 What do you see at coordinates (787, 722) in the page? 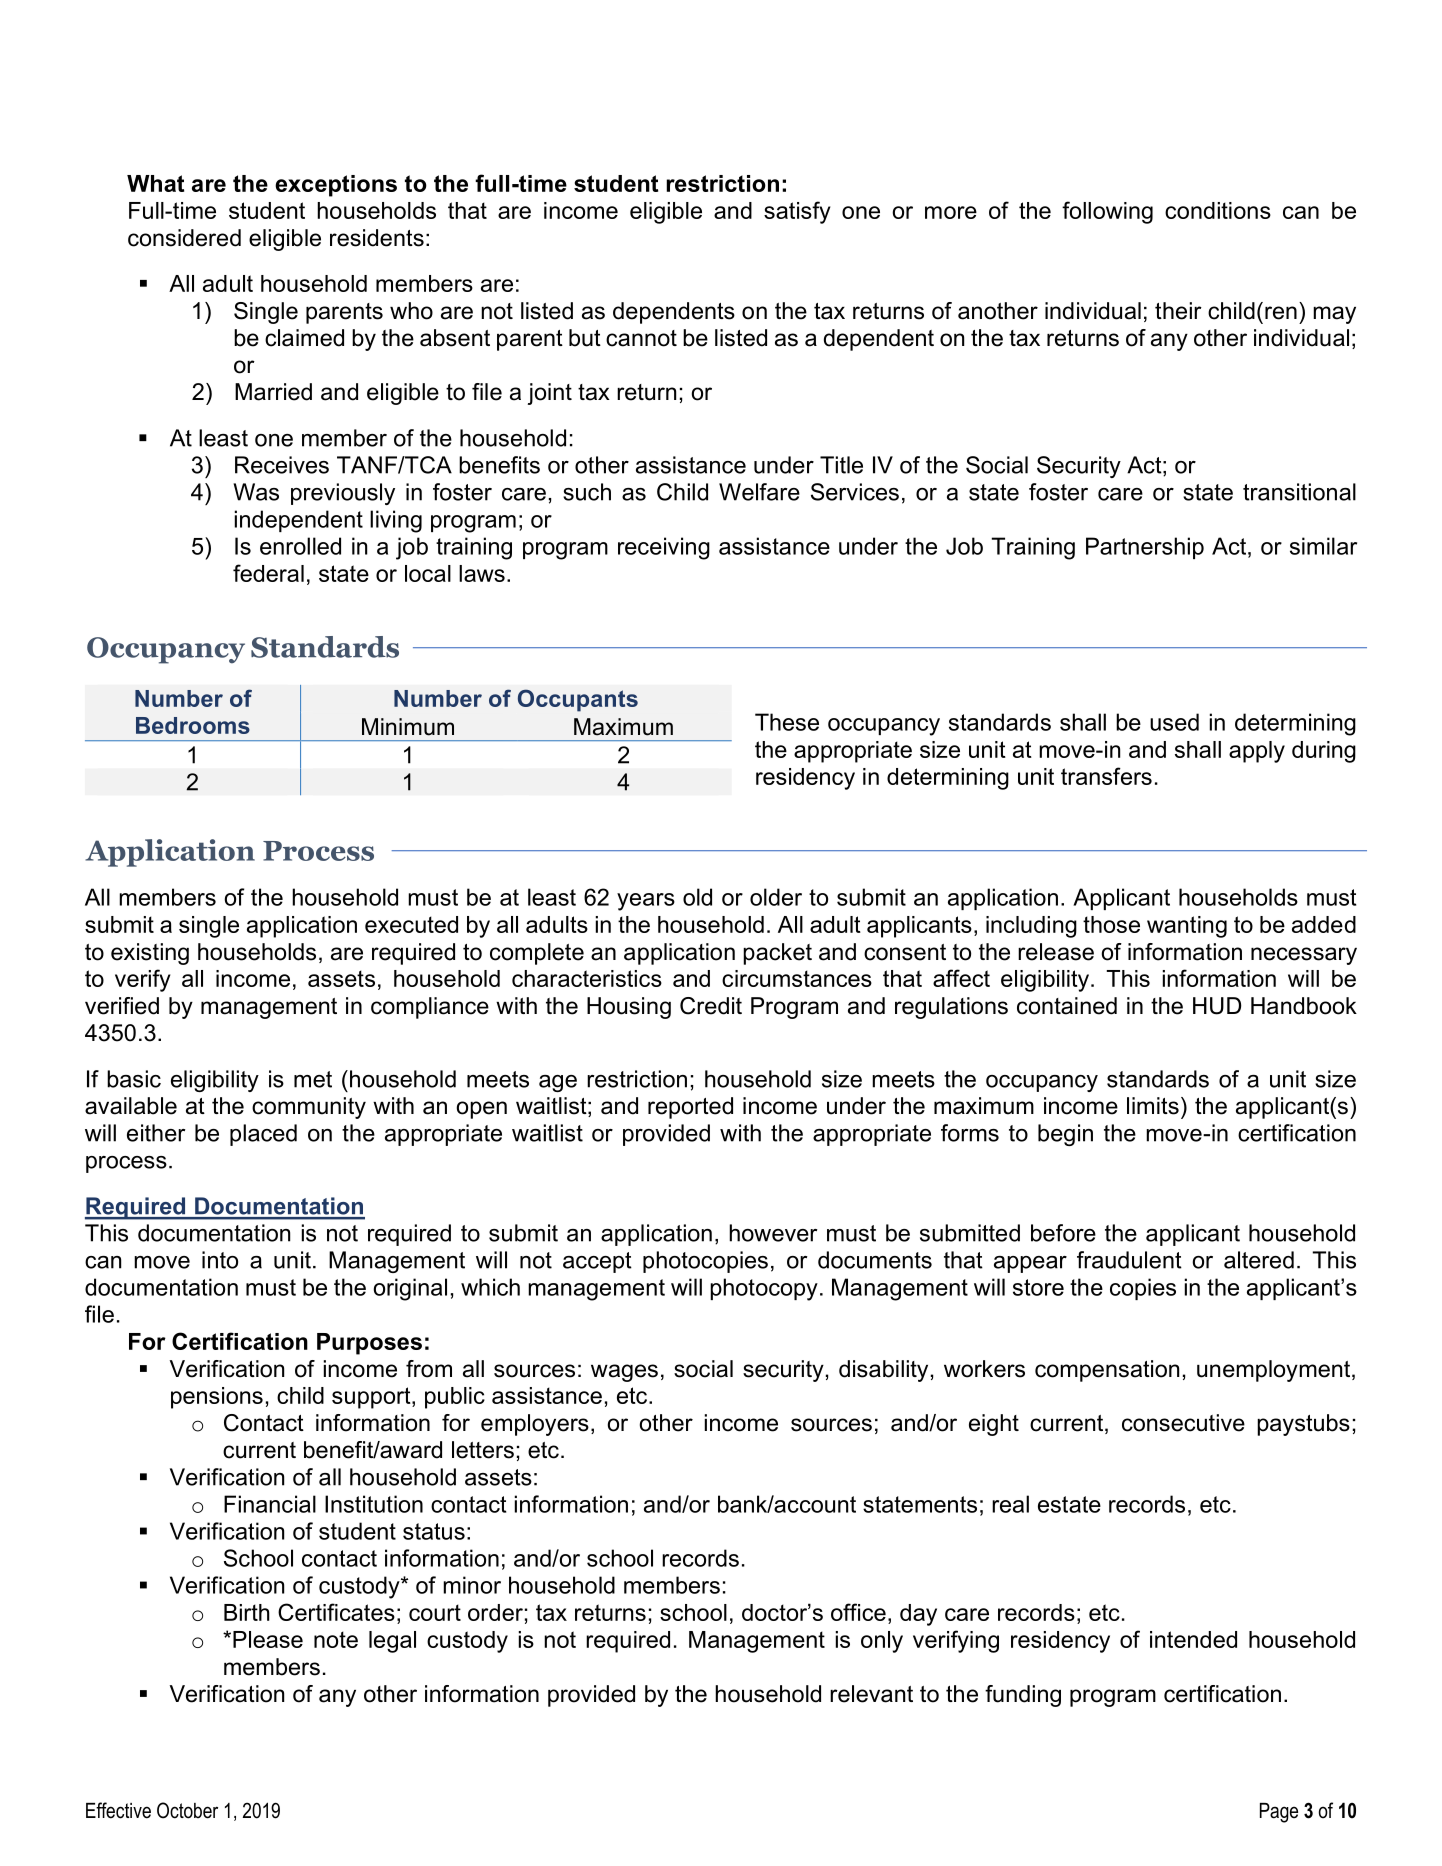
I see `These` at bounding box center [787, 722].
